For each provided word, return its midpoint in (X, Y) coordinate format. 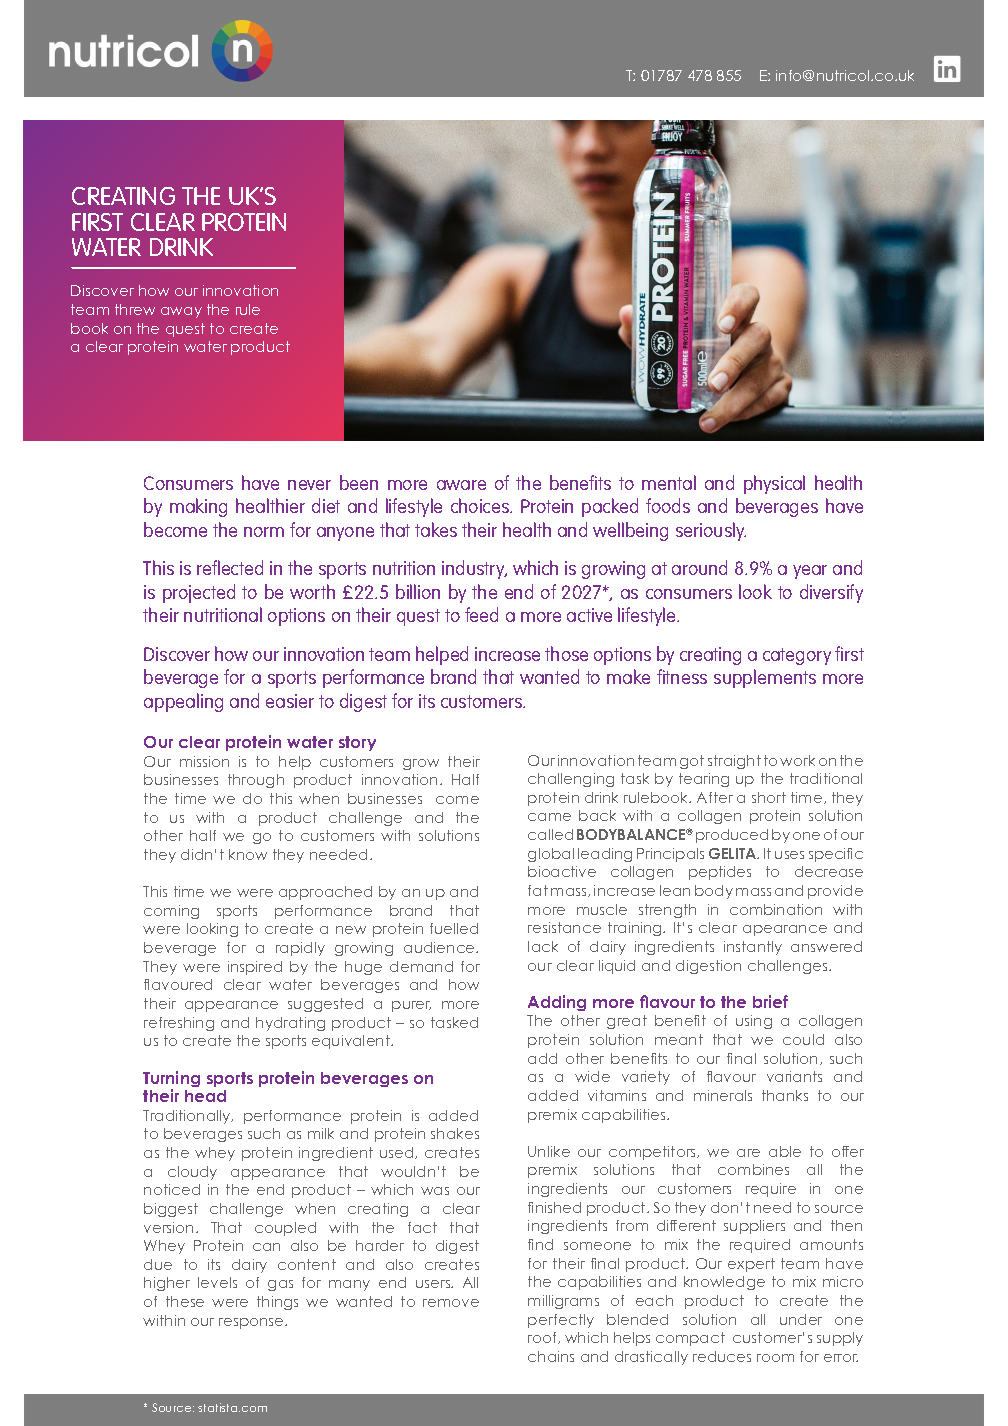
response (252, 1323)
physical (774, 484)
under (801, 1319)
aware (461, 485)
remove (451, 1303)
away (181, 312)
